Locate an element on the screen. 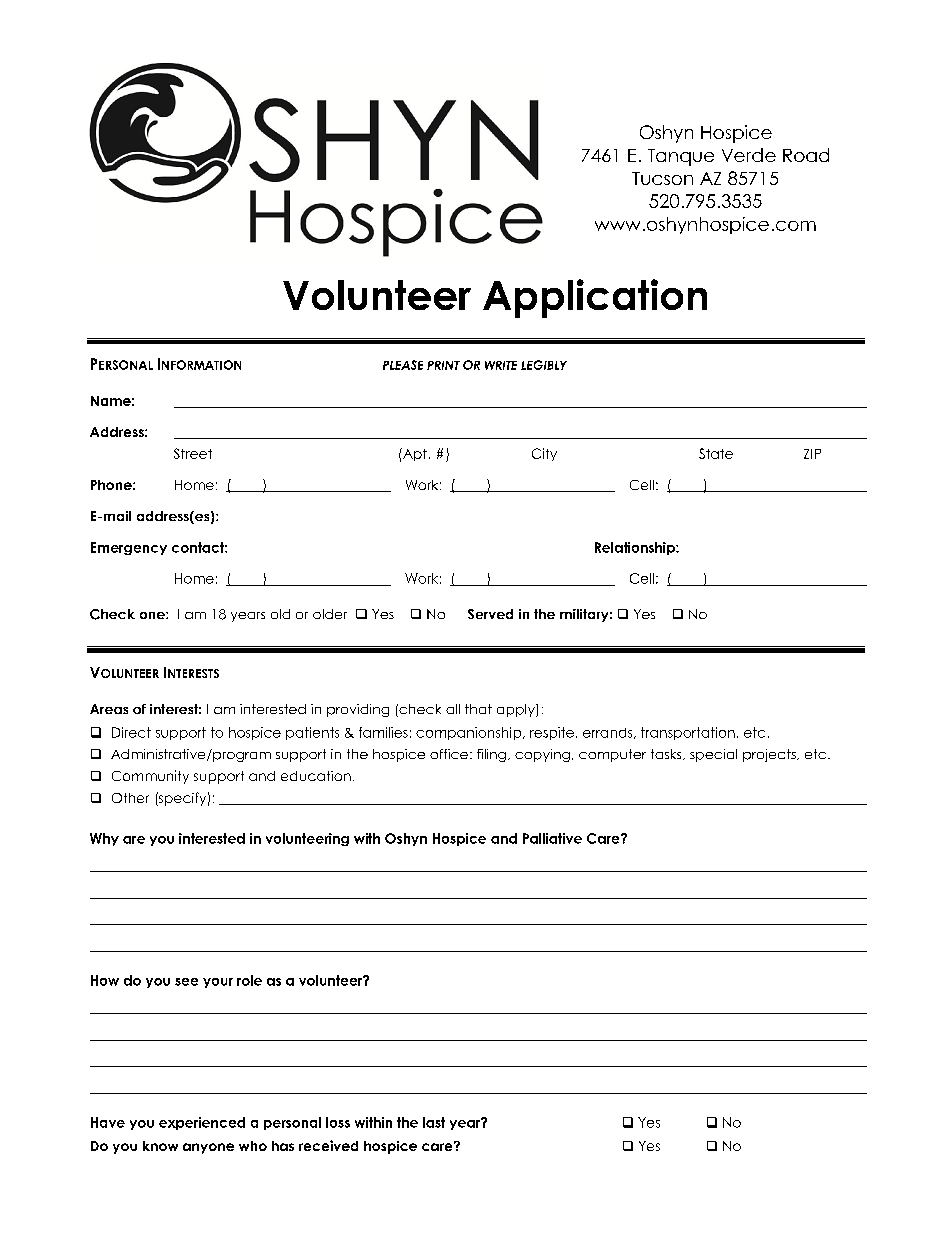 The image size is (952, 1233). Verde is located at coordinates (749, 155).
